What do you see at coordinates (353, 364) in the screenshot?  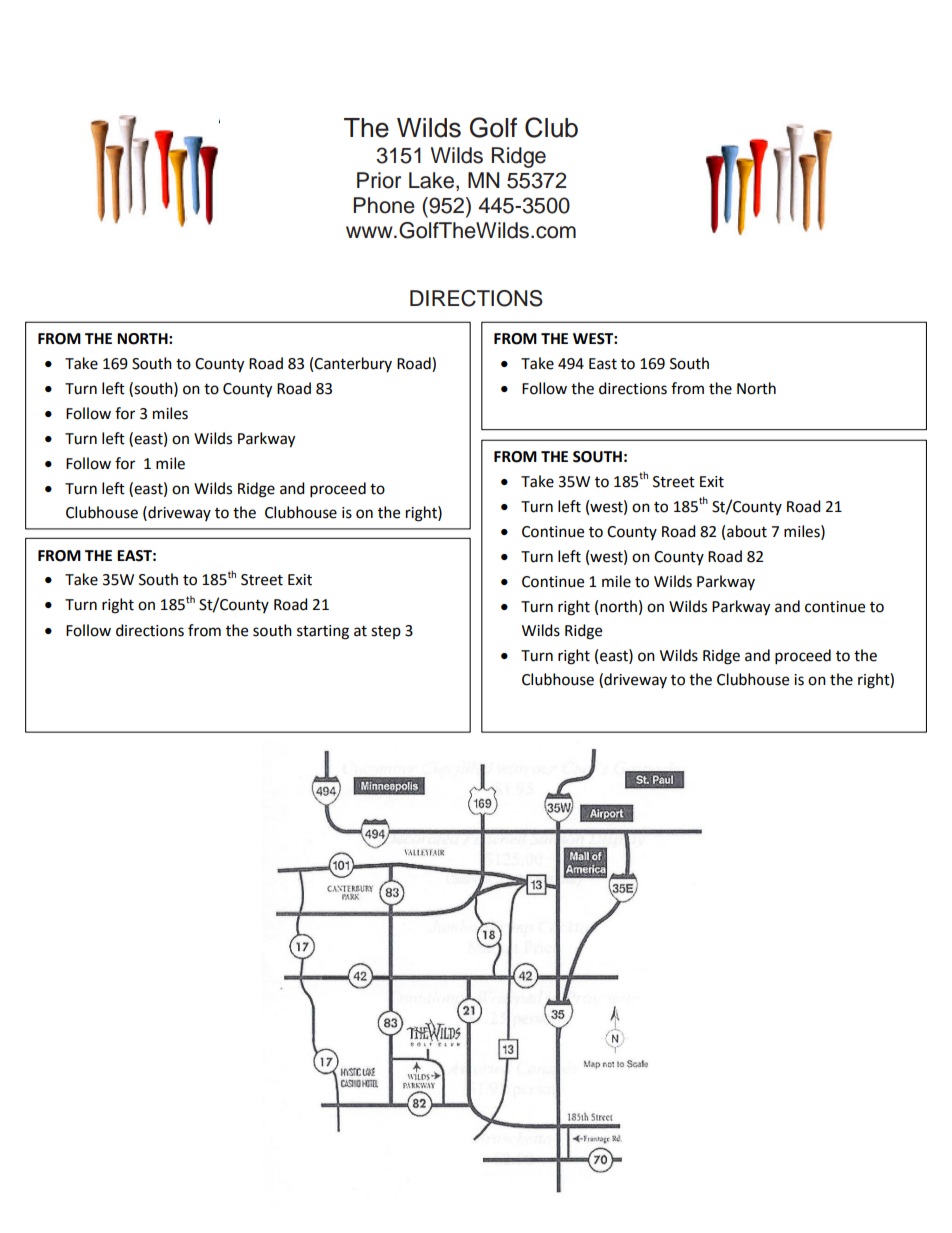 I see `Canterbury` at bounding box center [353, 364].
